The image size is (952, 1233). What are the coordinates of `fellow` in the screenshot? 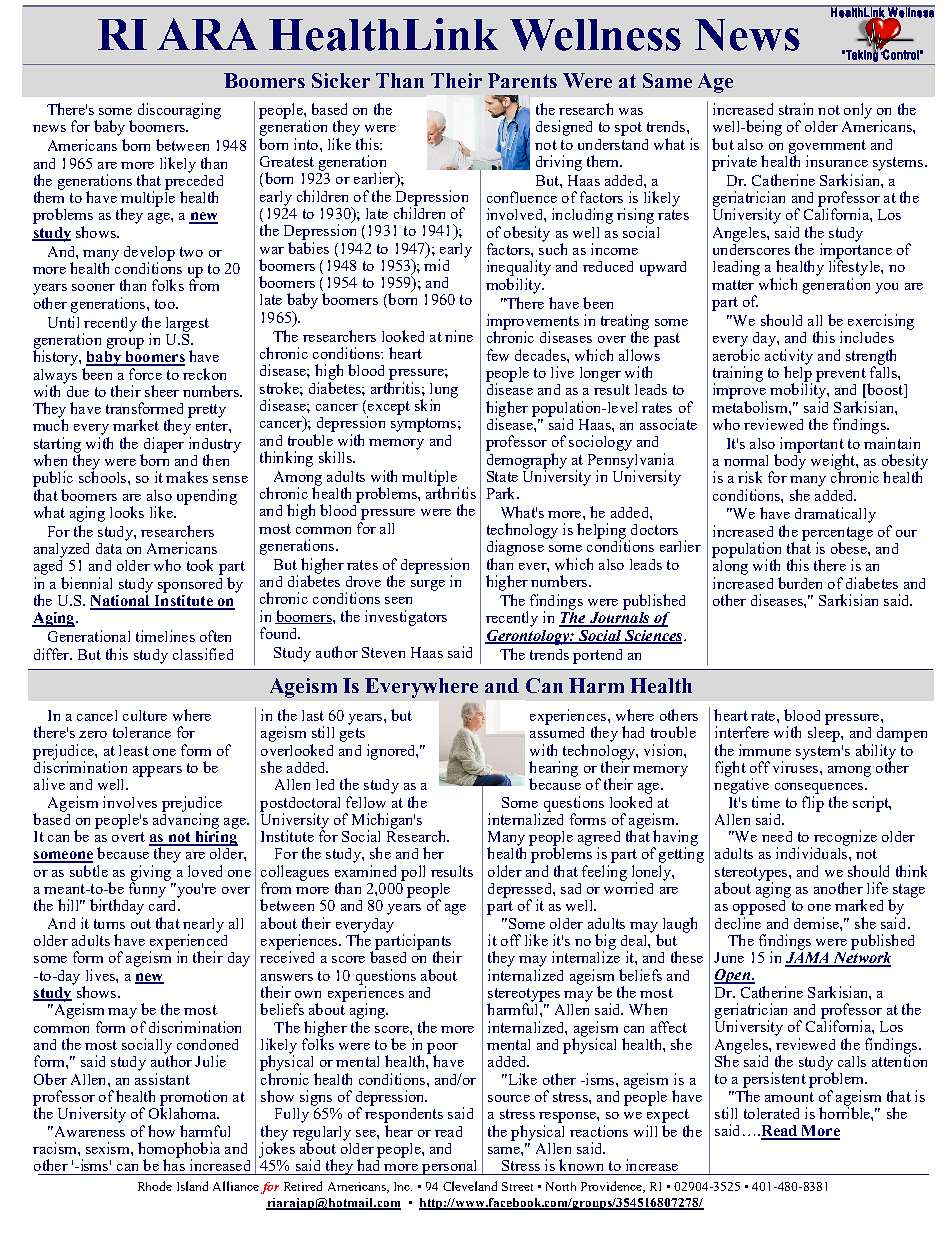 It's located at (366, 802).
